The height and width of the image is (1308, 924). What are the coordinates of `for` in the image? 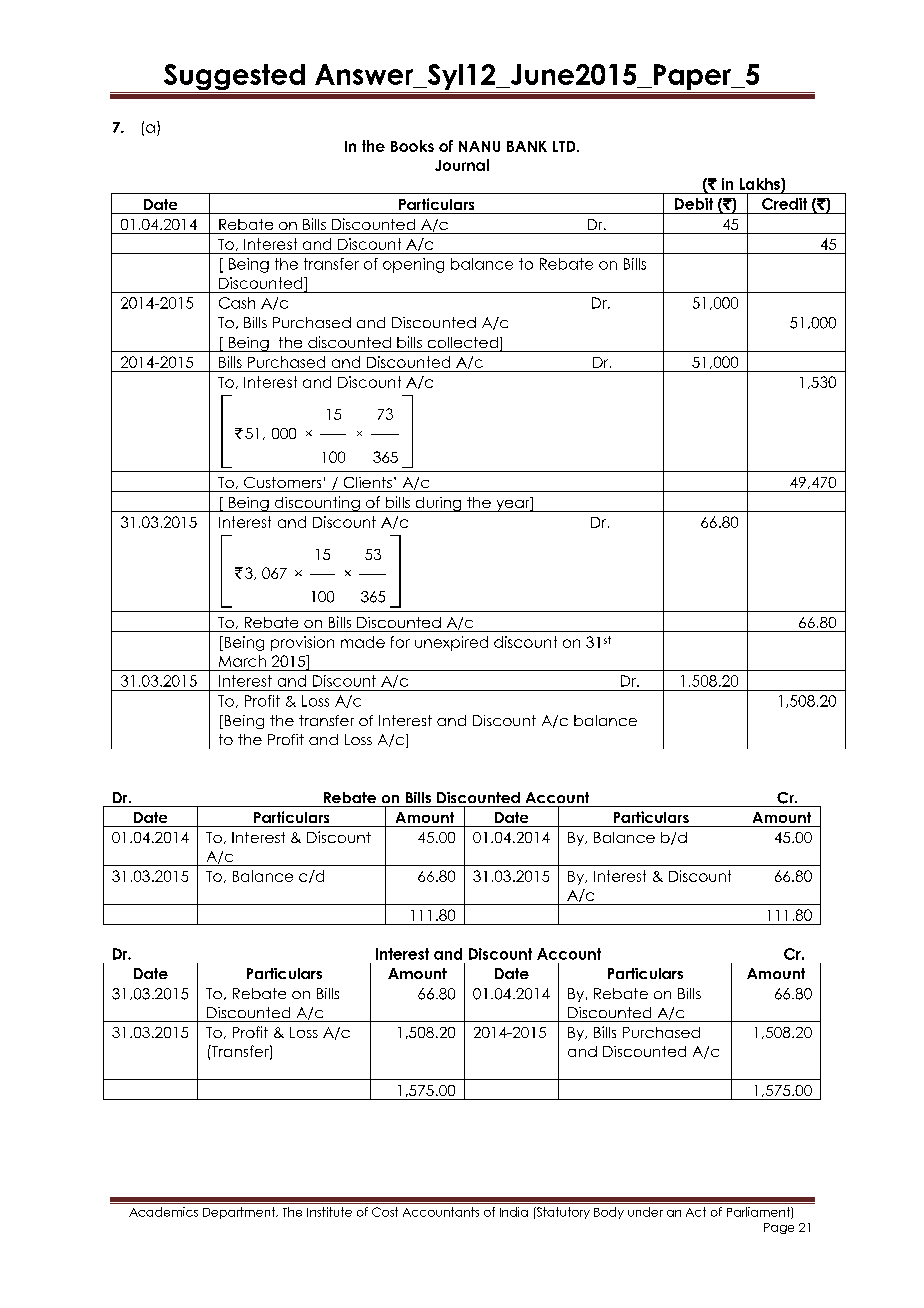 It's located at (400, 642).
